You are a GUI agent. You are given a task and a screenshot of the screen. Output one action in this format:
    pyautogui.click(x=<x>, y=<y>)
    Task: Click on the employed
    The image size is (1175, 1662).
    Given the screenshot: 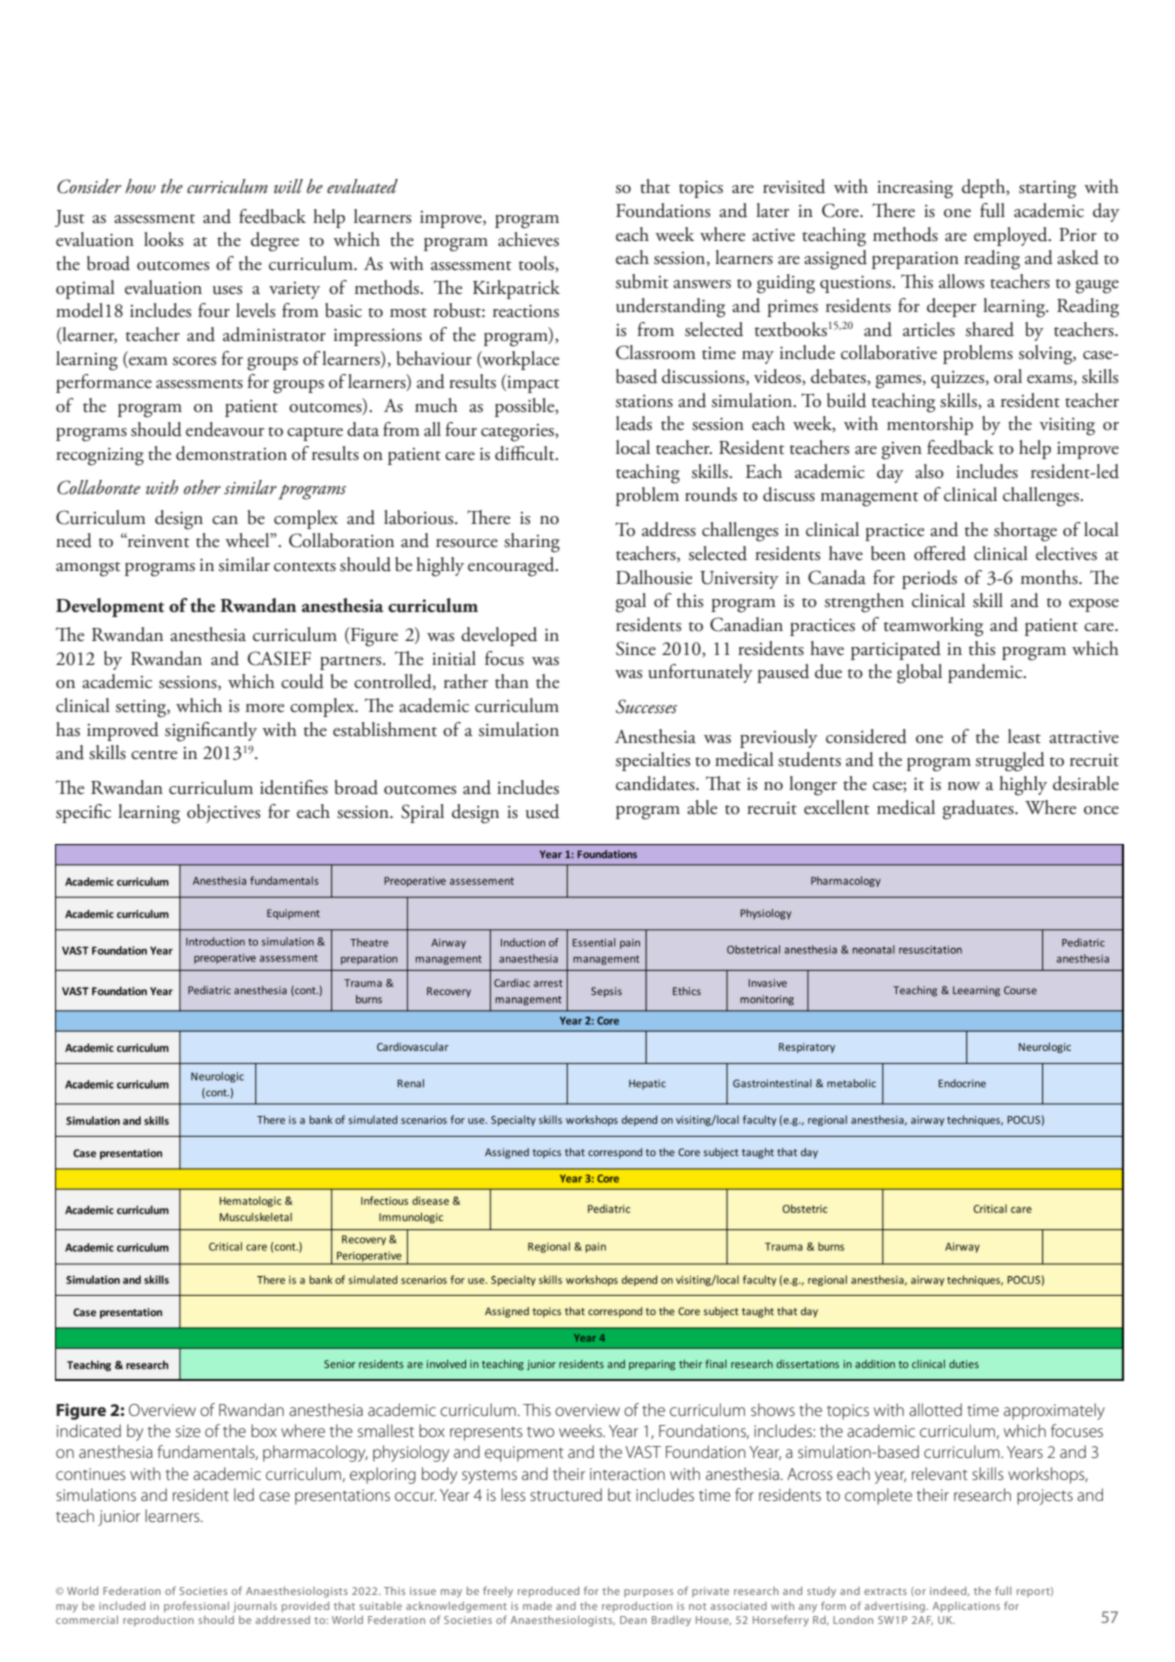 What is the action you would take?
    pyautogui.click(x=1012, y=236)
